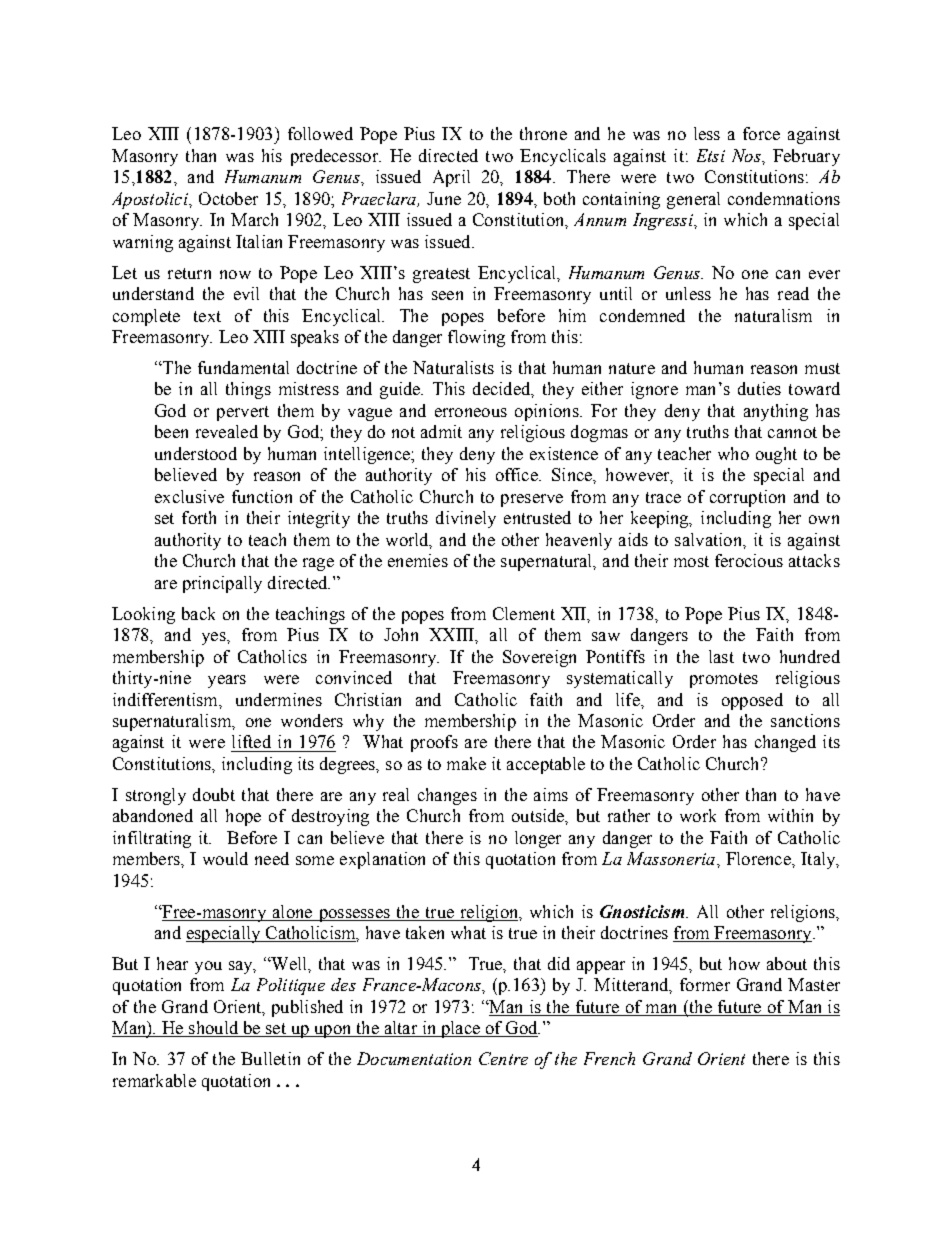 This image has width=952, height=1233. What do you see at coordinates (214, 1029) in the image?
I see `should` at bounding box center [214, 1029].
